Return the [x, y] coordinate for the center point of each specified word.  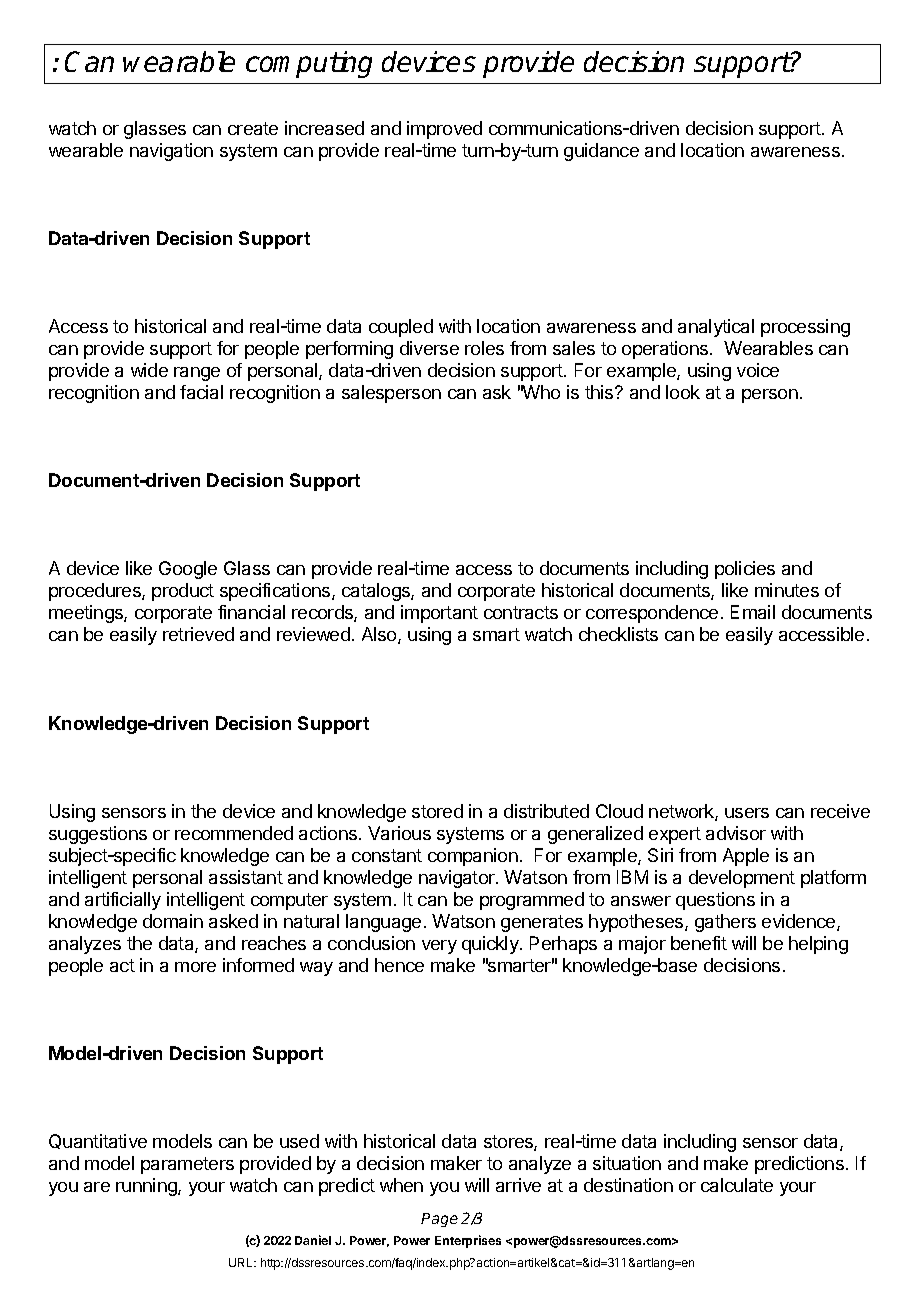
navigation [171, 152]
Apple [746, 857]
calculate [737, 1185]
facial [201, 392]
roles [484, 348]
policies [745, 570]
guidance [601, 152]
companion [473, 857]
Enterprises [468, 1241]
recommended [234, 833]
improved [444, 130]
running [147, 1187]
